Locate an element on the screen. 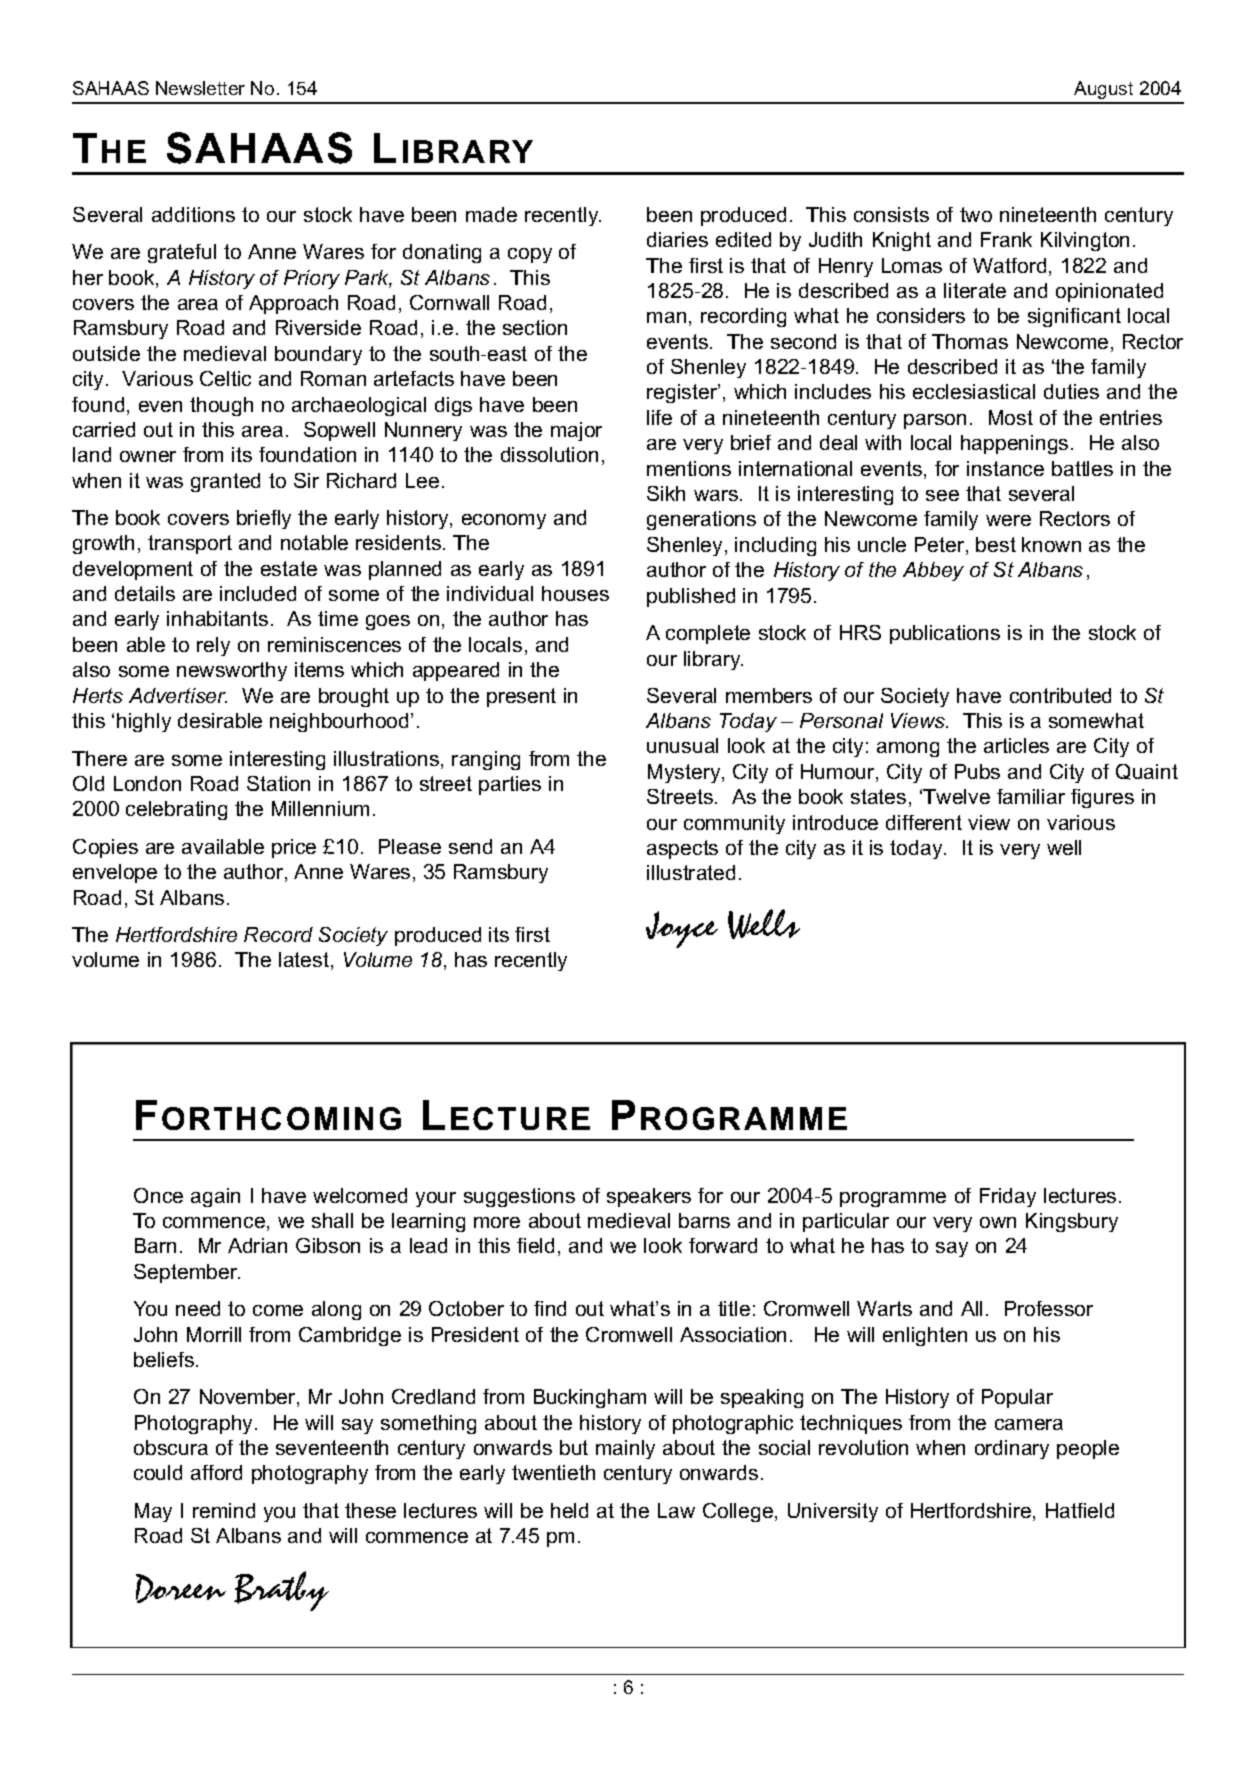 This screenshot has height=1782, width=1259. two is located at coordinates (976, 214).
